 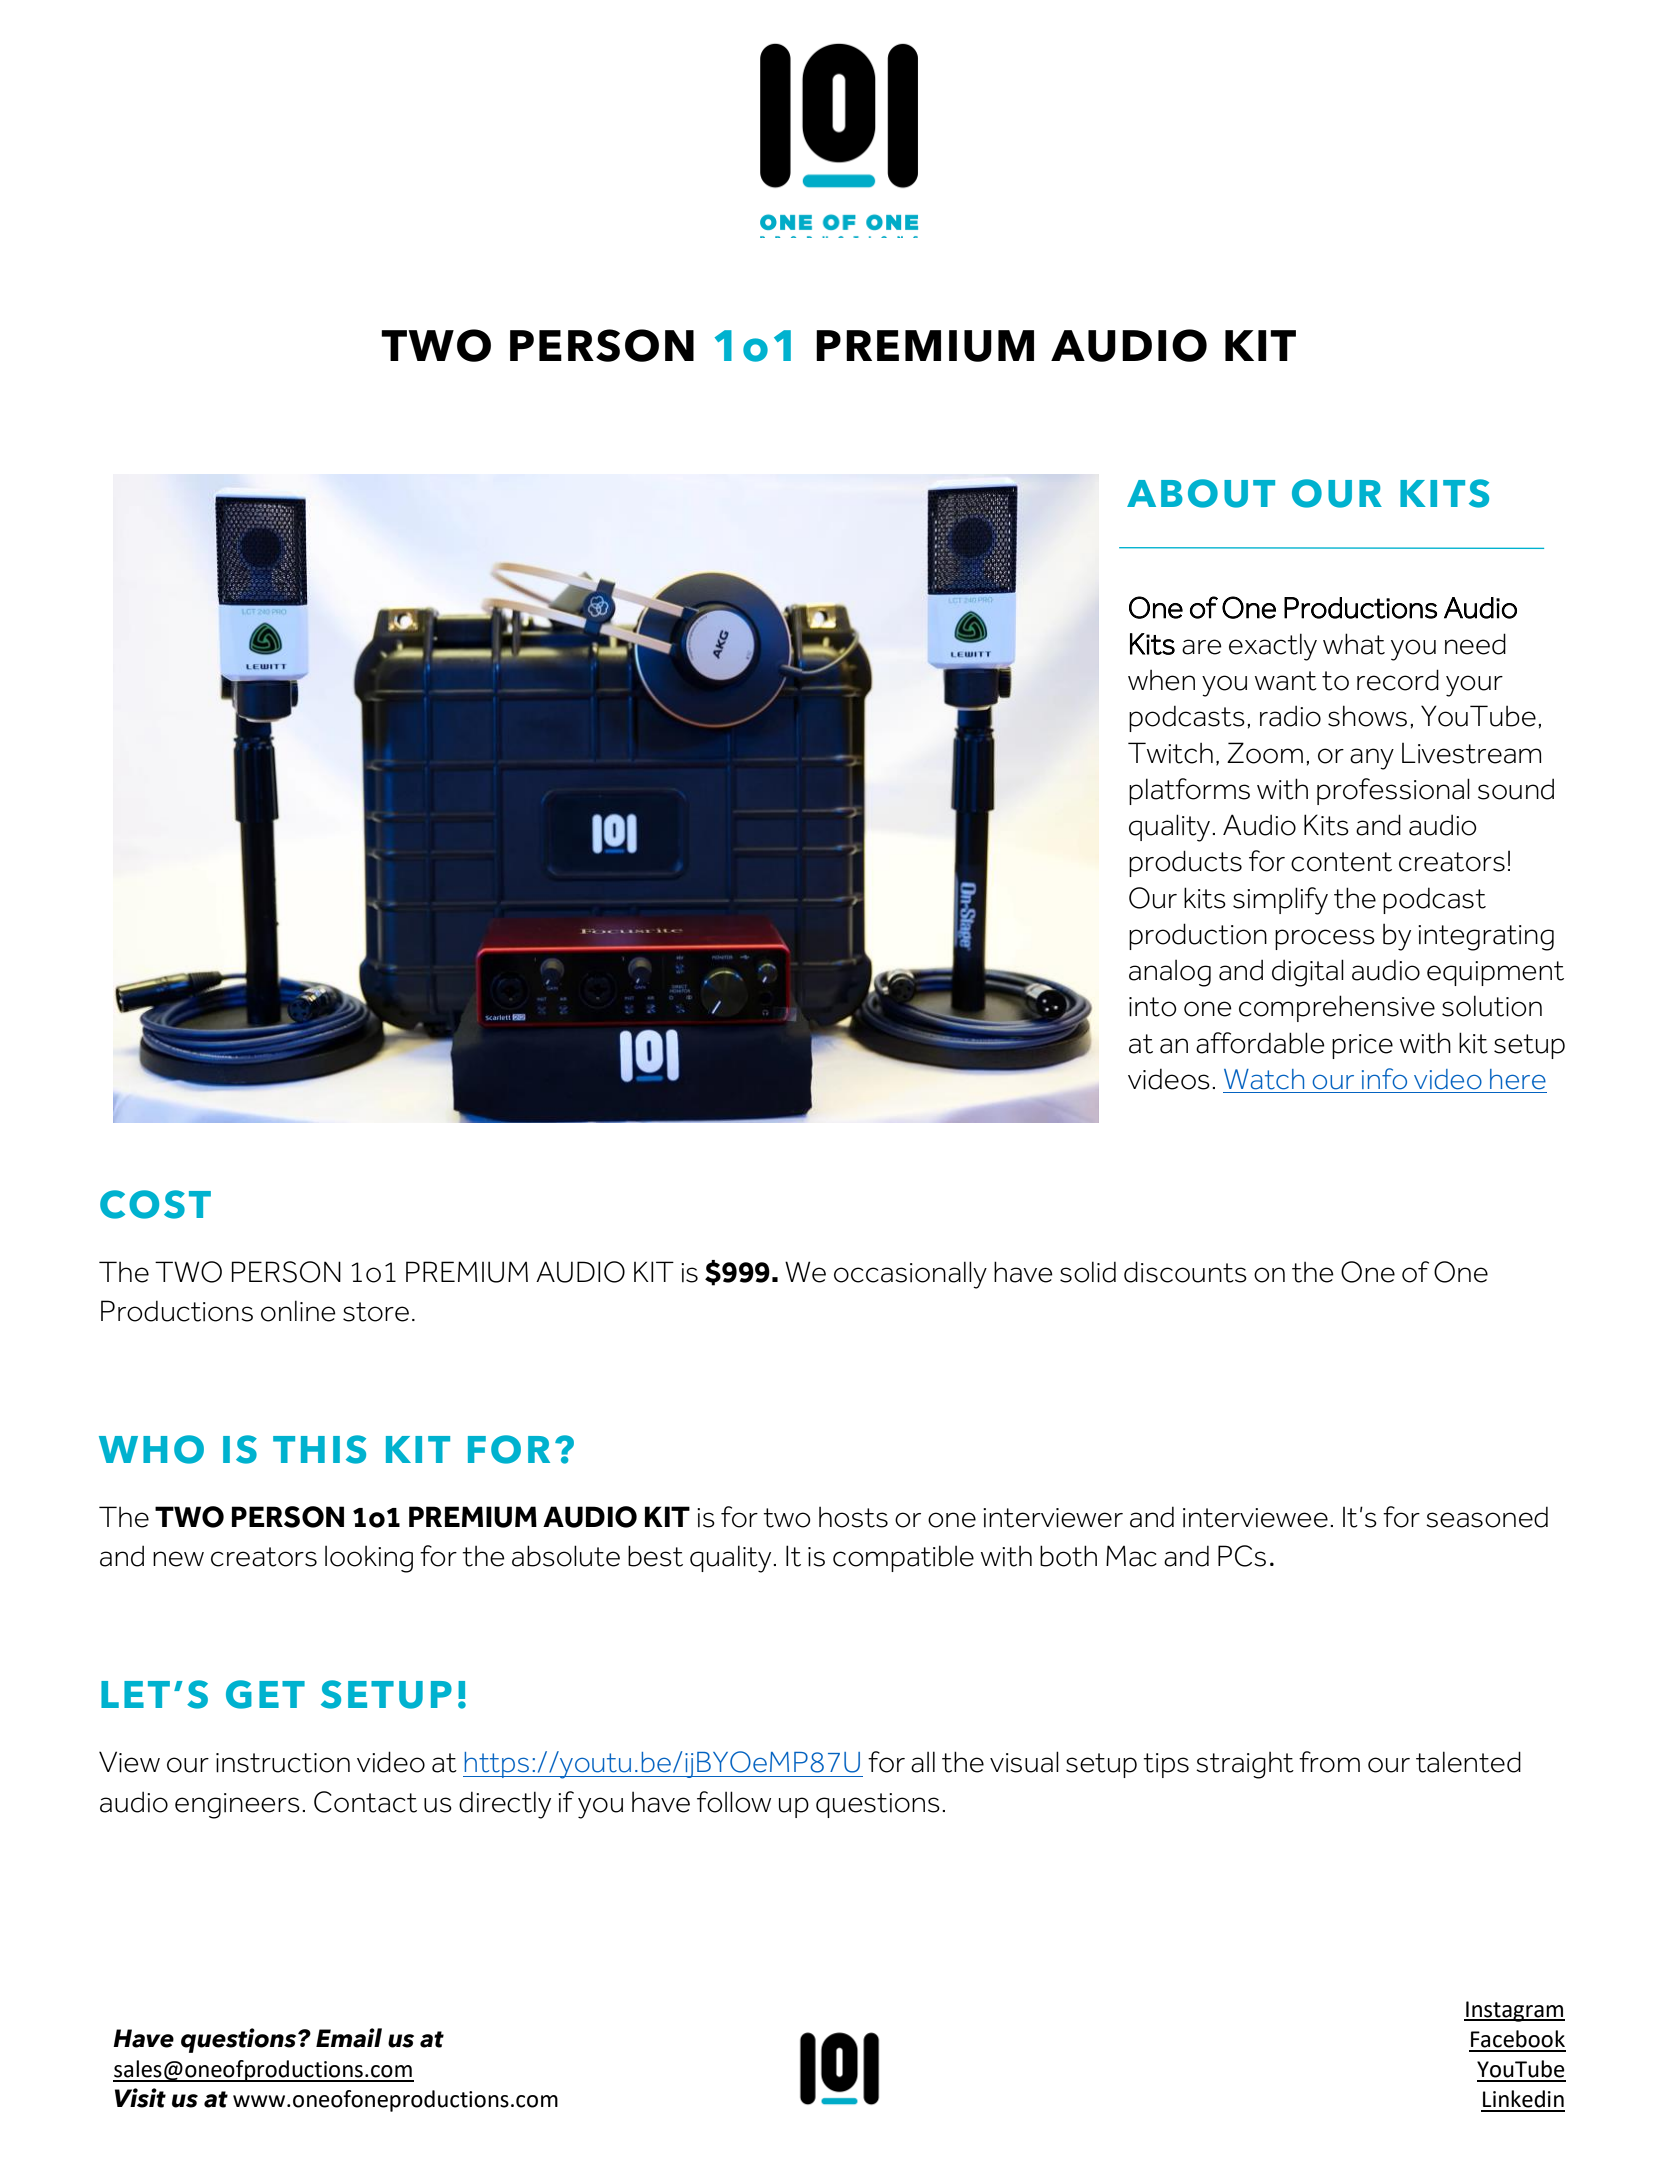 I want to click on looking, so click(x=369, y=1559).
